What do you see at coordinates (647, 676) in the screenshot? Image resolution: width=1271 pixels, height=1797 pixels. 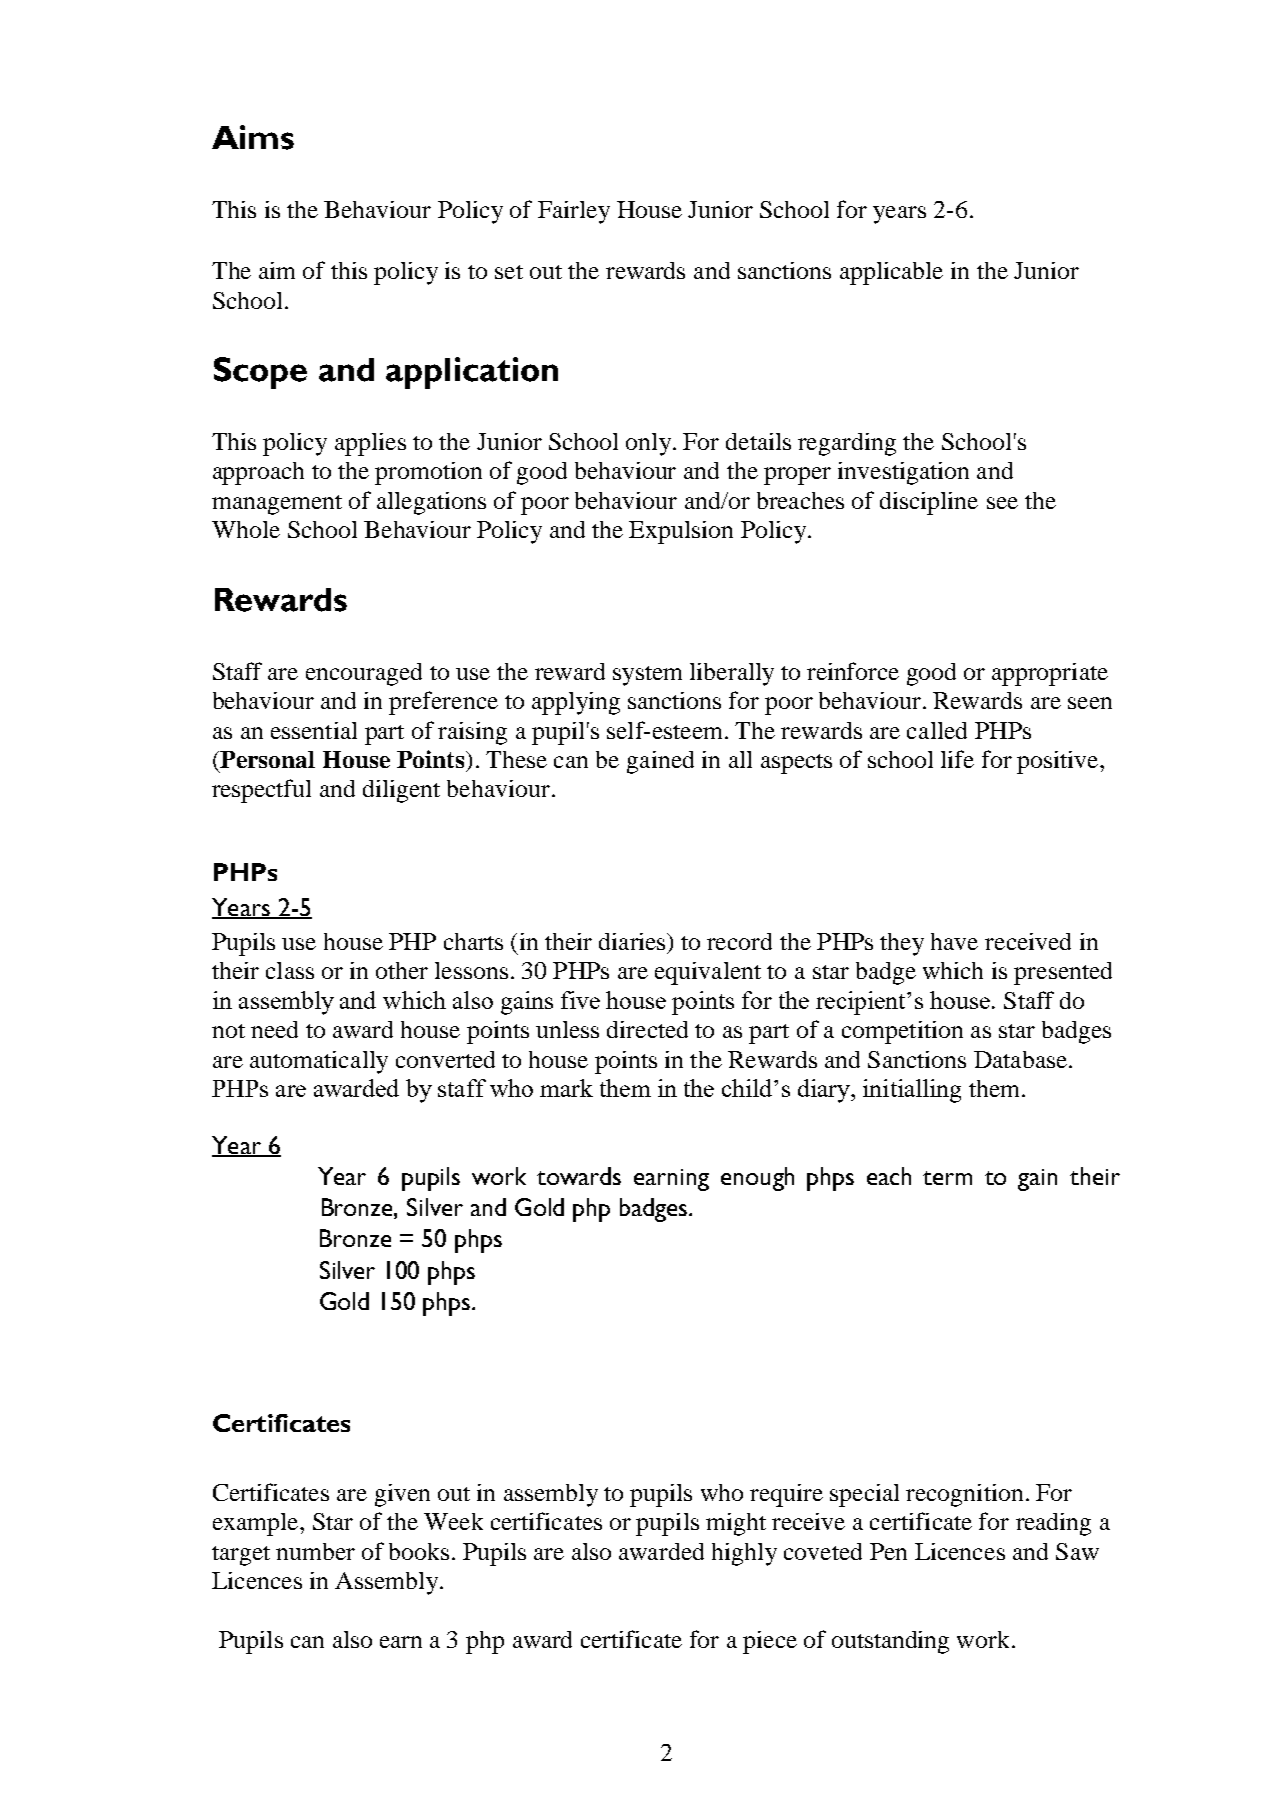 I see `system` at bounding box center [647, 676].
